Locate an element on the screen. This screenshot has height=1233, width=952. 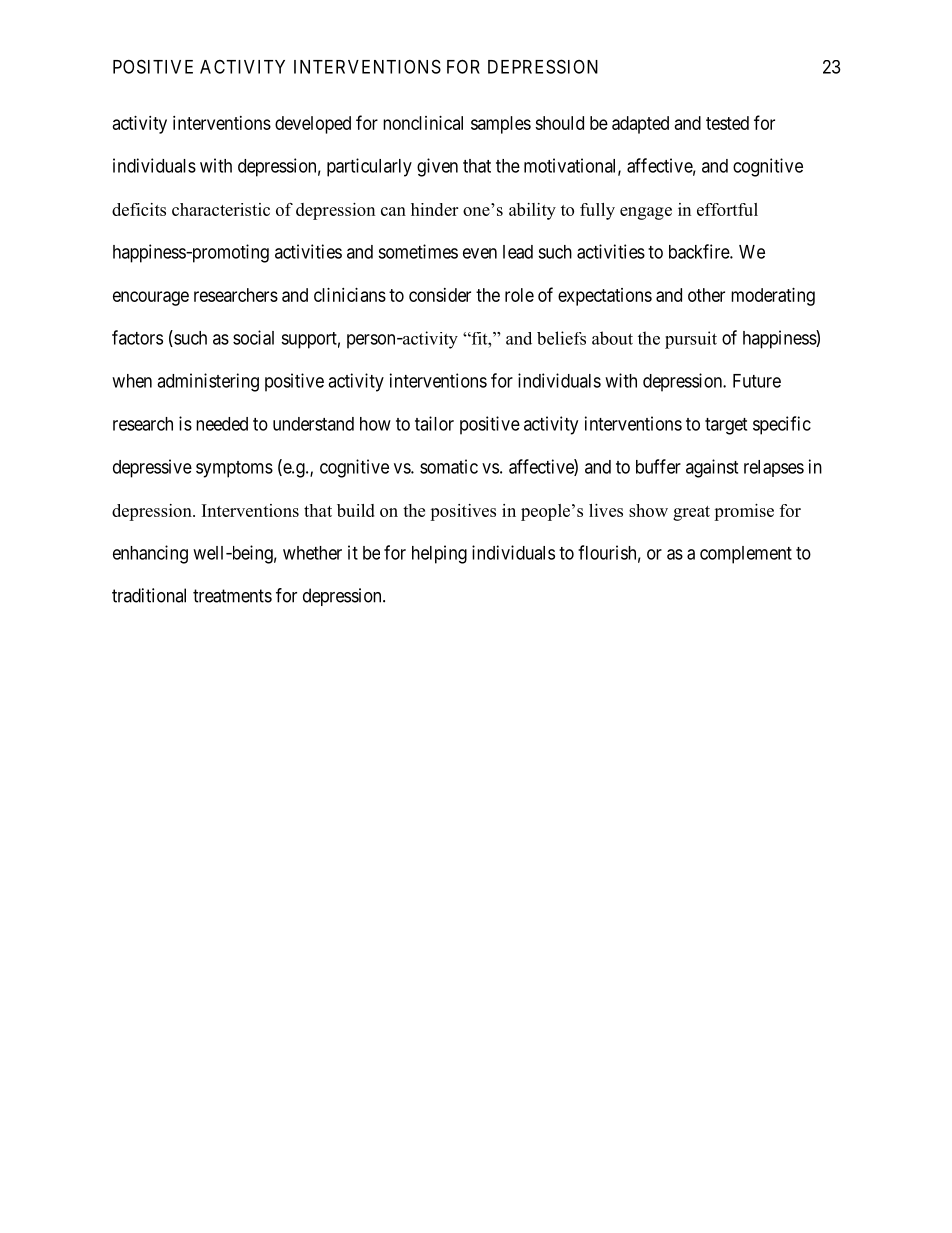
nonclinical is located at coordinates (423, 123).
